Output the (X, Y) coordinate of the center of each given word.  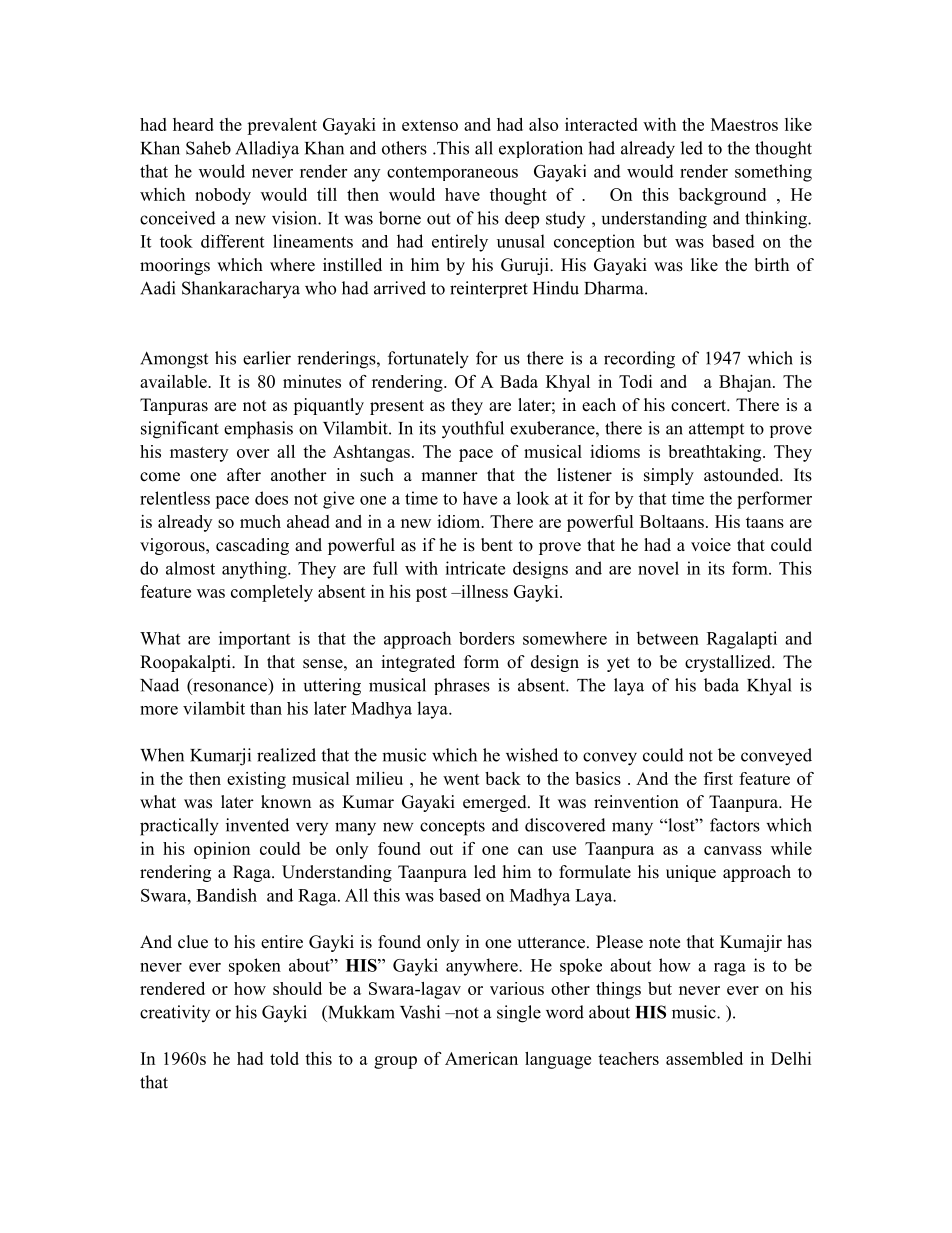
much (260, 521)
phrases (462, 686)
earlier (267, 358)
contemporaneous (452, 173)
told (284, 1058)
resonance (231, 688)
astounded (743, 475)
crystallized (729, 663)
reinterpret (489, 289)
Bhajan (746, 383)
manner (449, 477)
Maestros (744, 124)
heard (193, 124)
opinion (222, 850)
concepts (452, 828)
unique (691, 873)
